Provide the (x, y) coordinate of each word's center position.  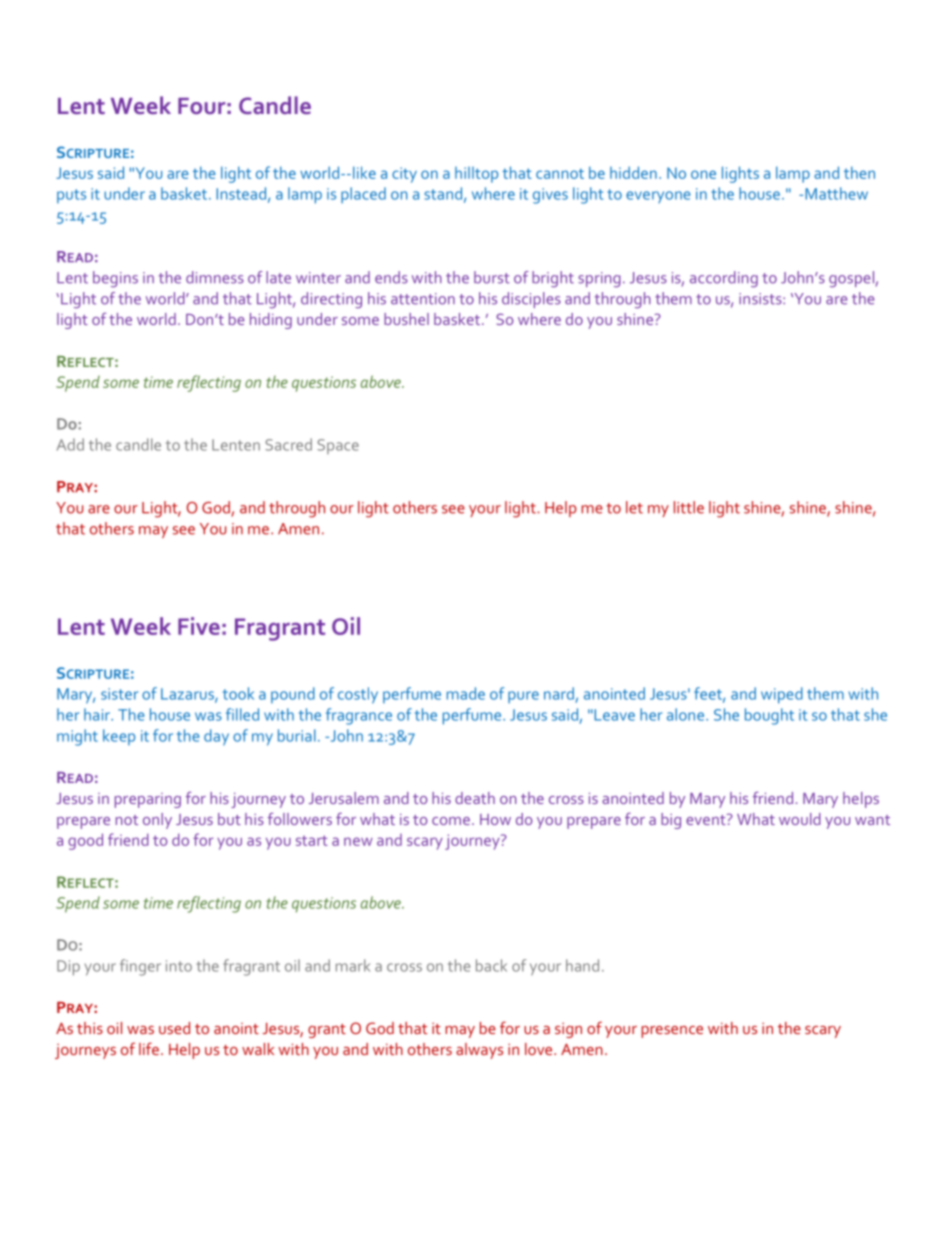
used (174, 1028)
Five (199, 626)
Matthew (836, 193)
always (479, 1051)
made (466, 693)
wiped (782, 695)
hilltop (476, 175)
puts (71, 196)
